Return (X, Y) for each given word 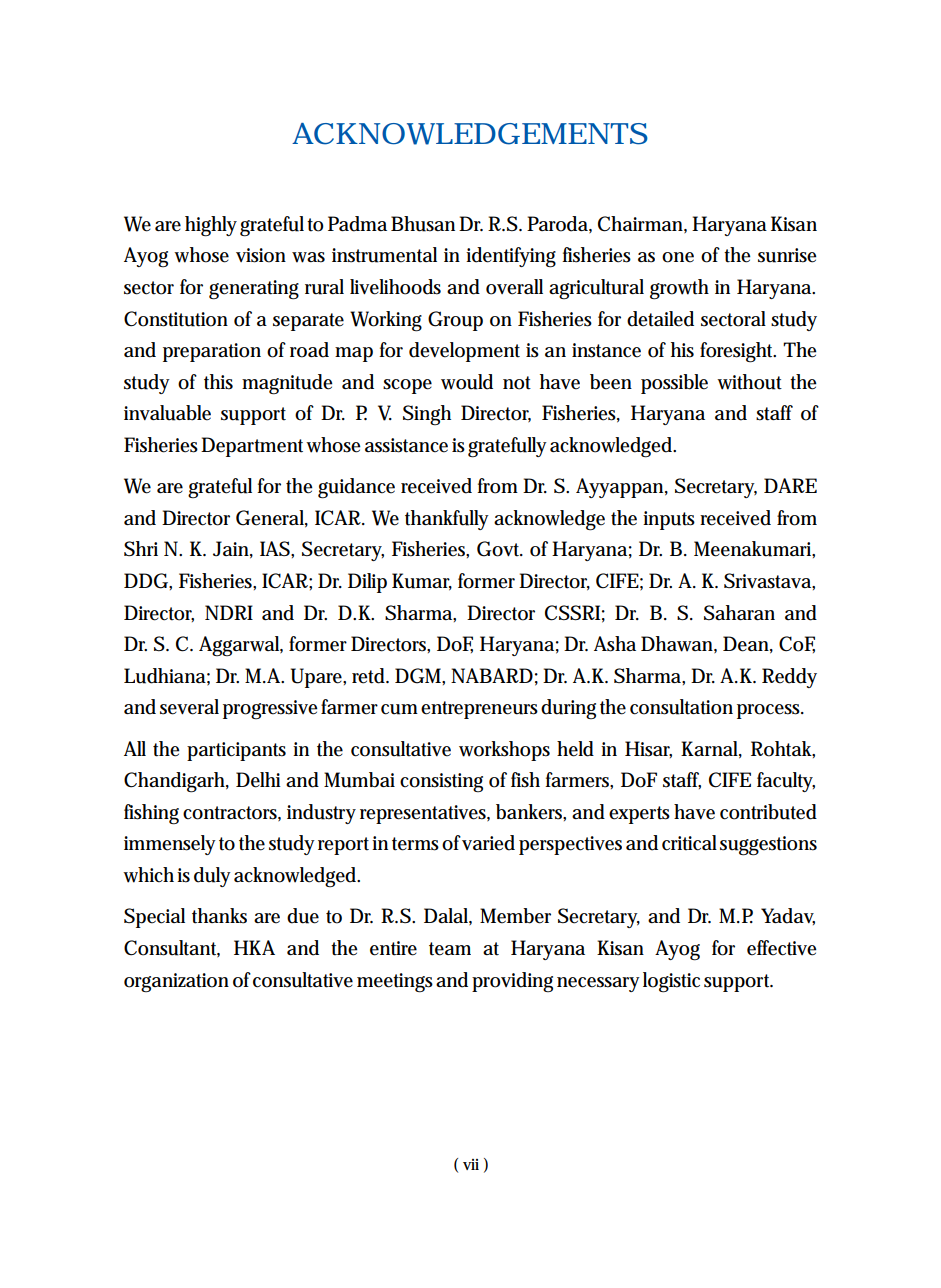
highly (211, 226)
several (189, 707)
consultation (681, 707)
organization (176, 982)
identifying (511, 257)
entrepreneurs (479, 710)
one (678, 257)
